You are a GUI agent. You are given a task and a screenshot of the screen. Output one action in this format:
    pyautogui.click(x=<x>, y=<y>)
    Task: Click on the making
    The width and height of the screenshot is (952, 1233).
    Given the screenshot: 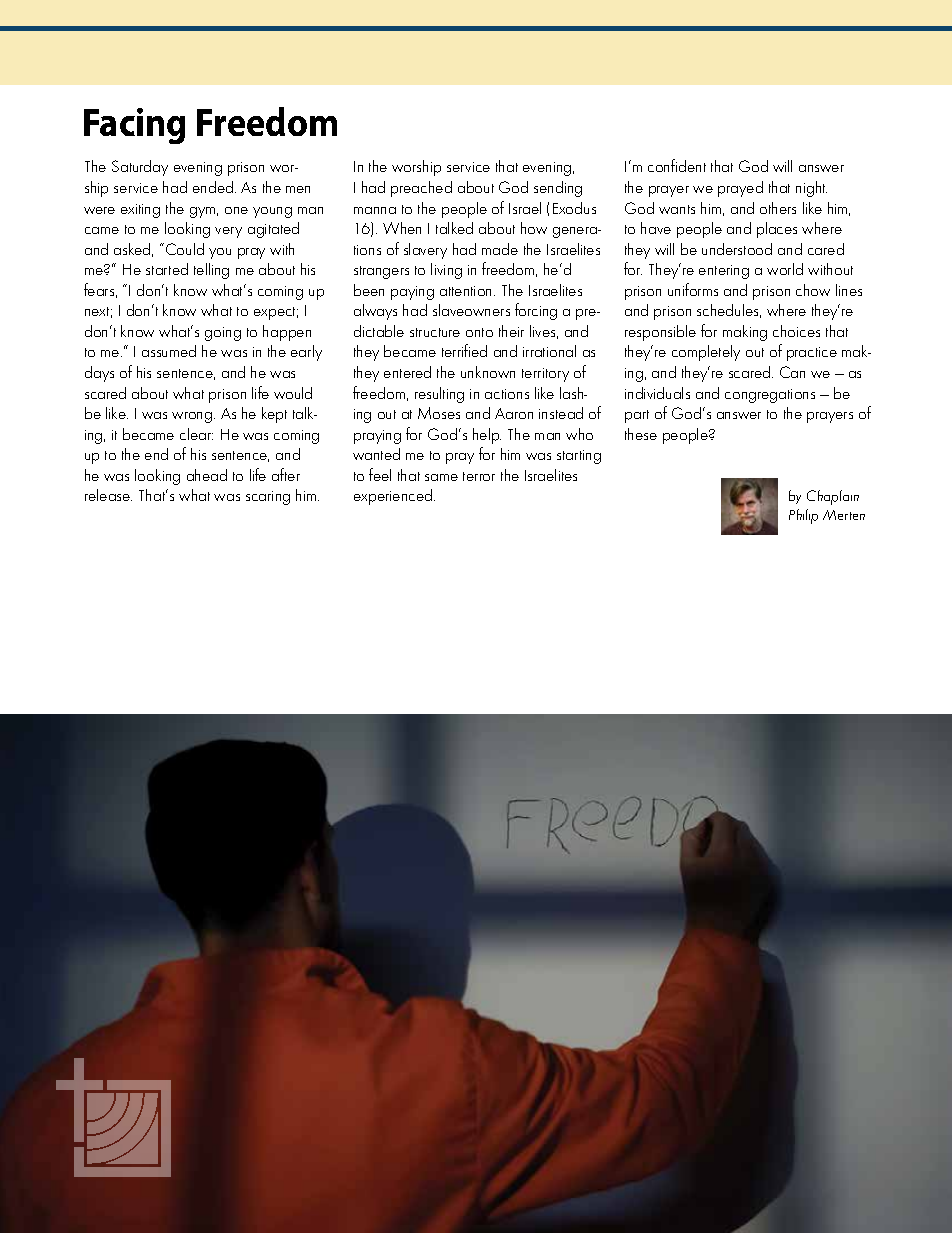 What is the action you would take?
    pyautogui.click(x=745, y=333)
